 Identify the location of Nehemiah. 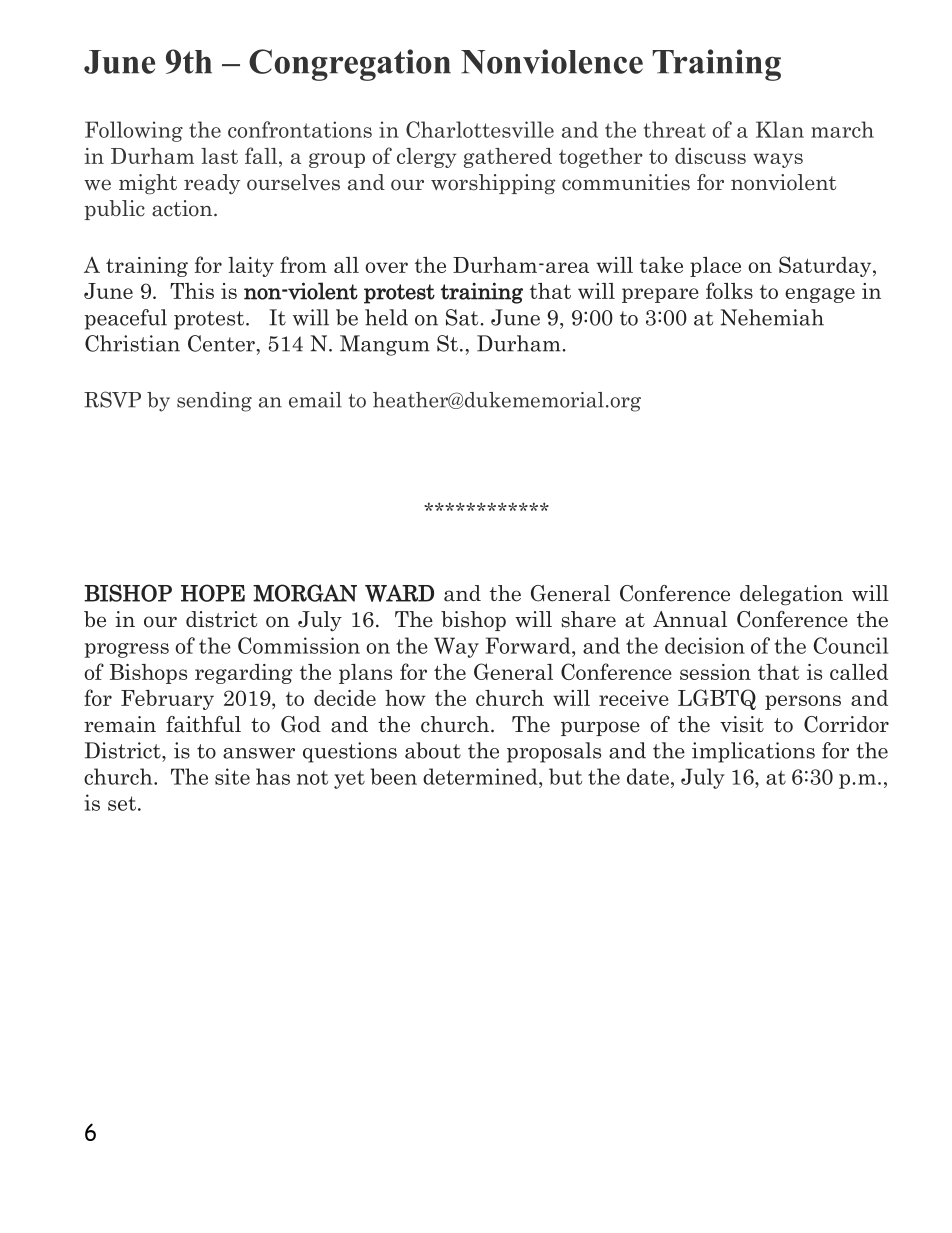
(772, 317).
